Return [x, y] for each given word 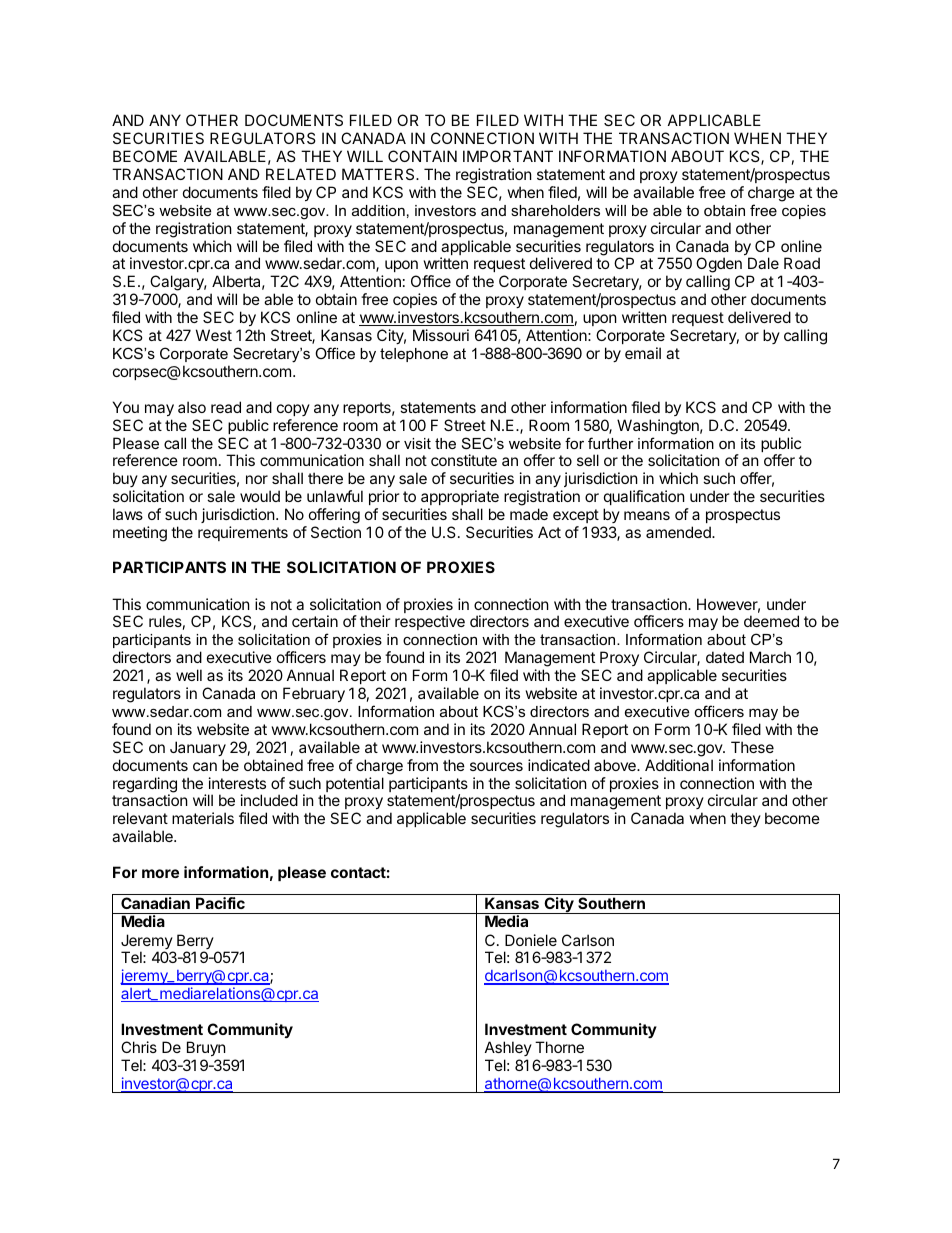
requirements [243, 533]
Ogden [719, 266]
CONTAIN [422, 156]
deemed [771, 621]
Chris [139, 1047]
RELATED [301, 174]
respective [430, 622]
